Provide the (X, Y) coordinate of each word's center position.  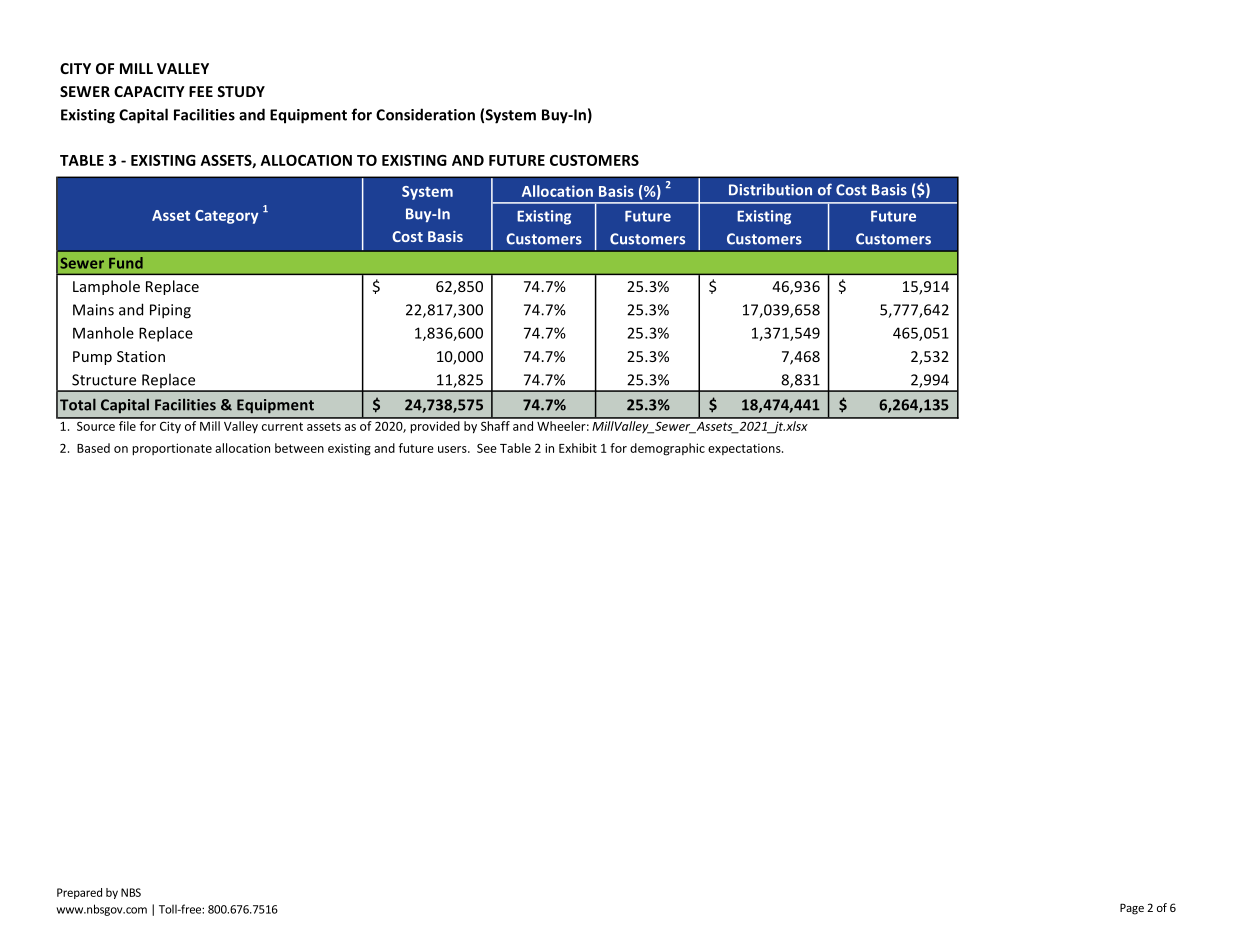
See (487, 448)
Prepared (79, 893)
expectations (745, 449)
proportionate (172, 449)
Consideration (425, 114)
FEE (201, 91)
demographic (667, 449)
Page (1132, 909)
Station (141, 356)
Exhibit (578, 448)
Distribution (770, 189)
